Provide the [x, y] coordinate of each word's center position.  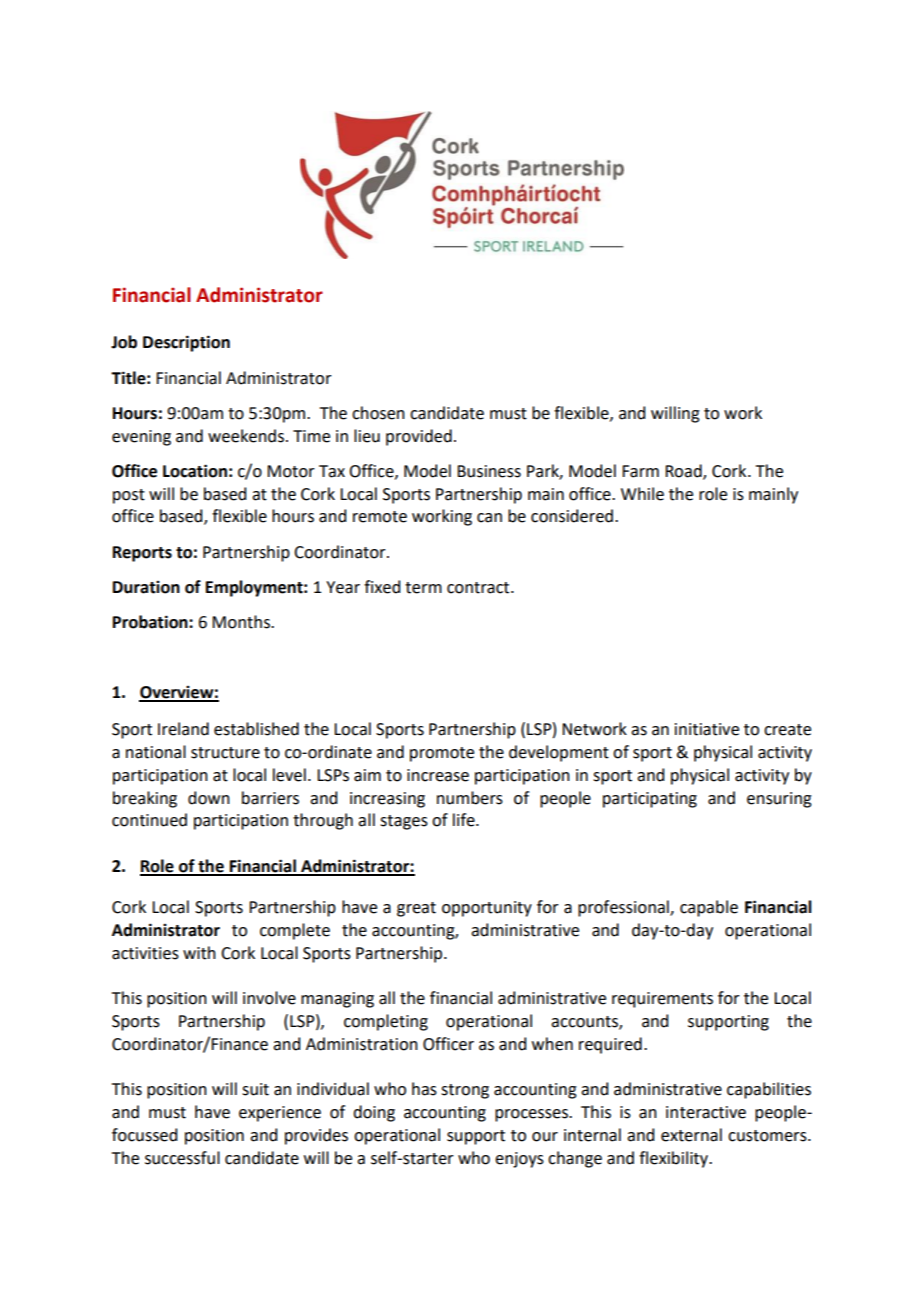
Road [684, 472]
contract [479, 588]
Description [186, 343]
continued [149, 820]
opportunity [487, 909]
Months [242, 622]
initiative [707, 729]
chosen [378, 413]
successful [182, 1158]
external [691, 1135]
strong [465, 1091]
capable [709, 908]
